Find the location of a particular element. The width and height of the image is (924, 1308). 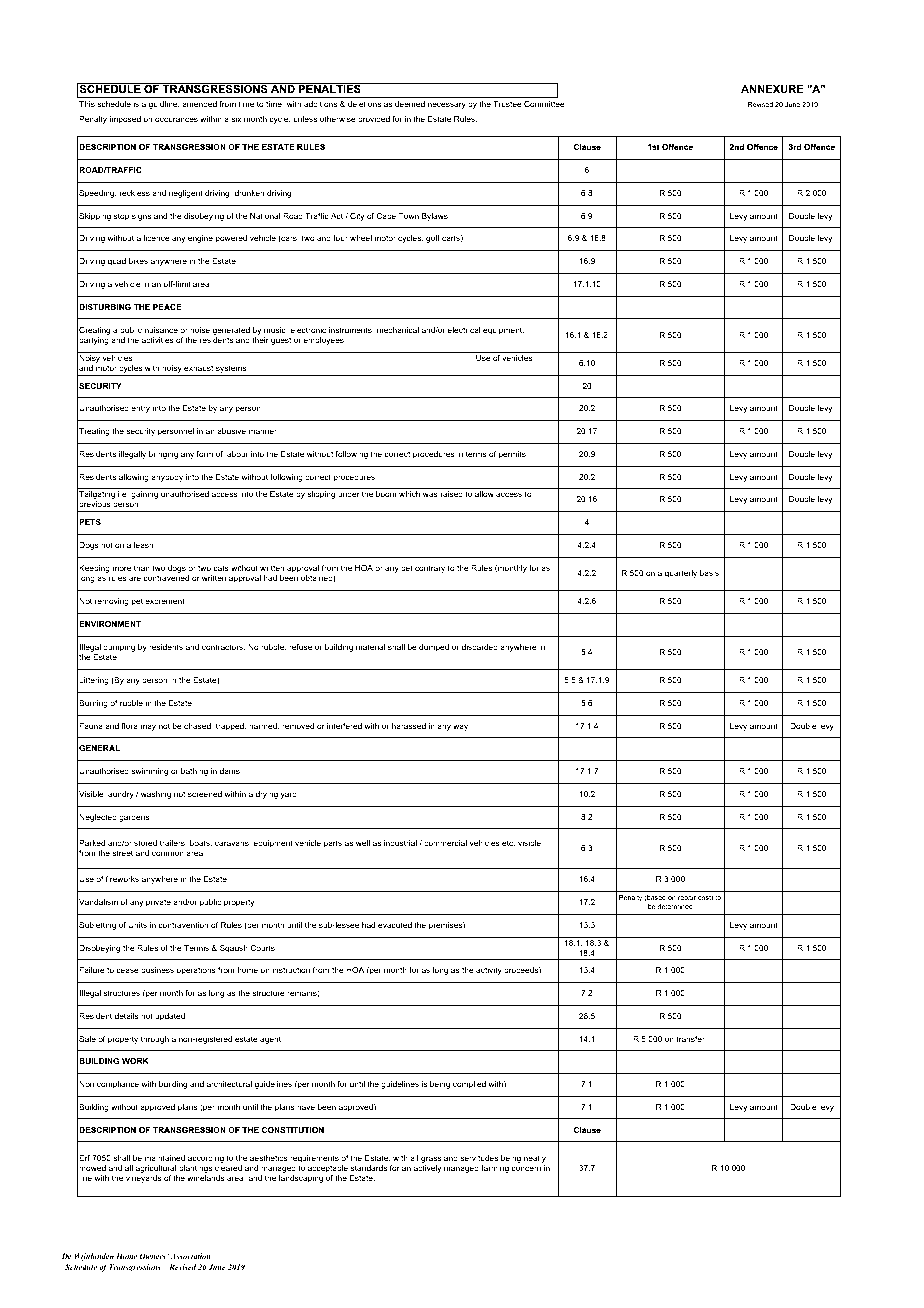

occurances is located at coordinates (176, 119).
